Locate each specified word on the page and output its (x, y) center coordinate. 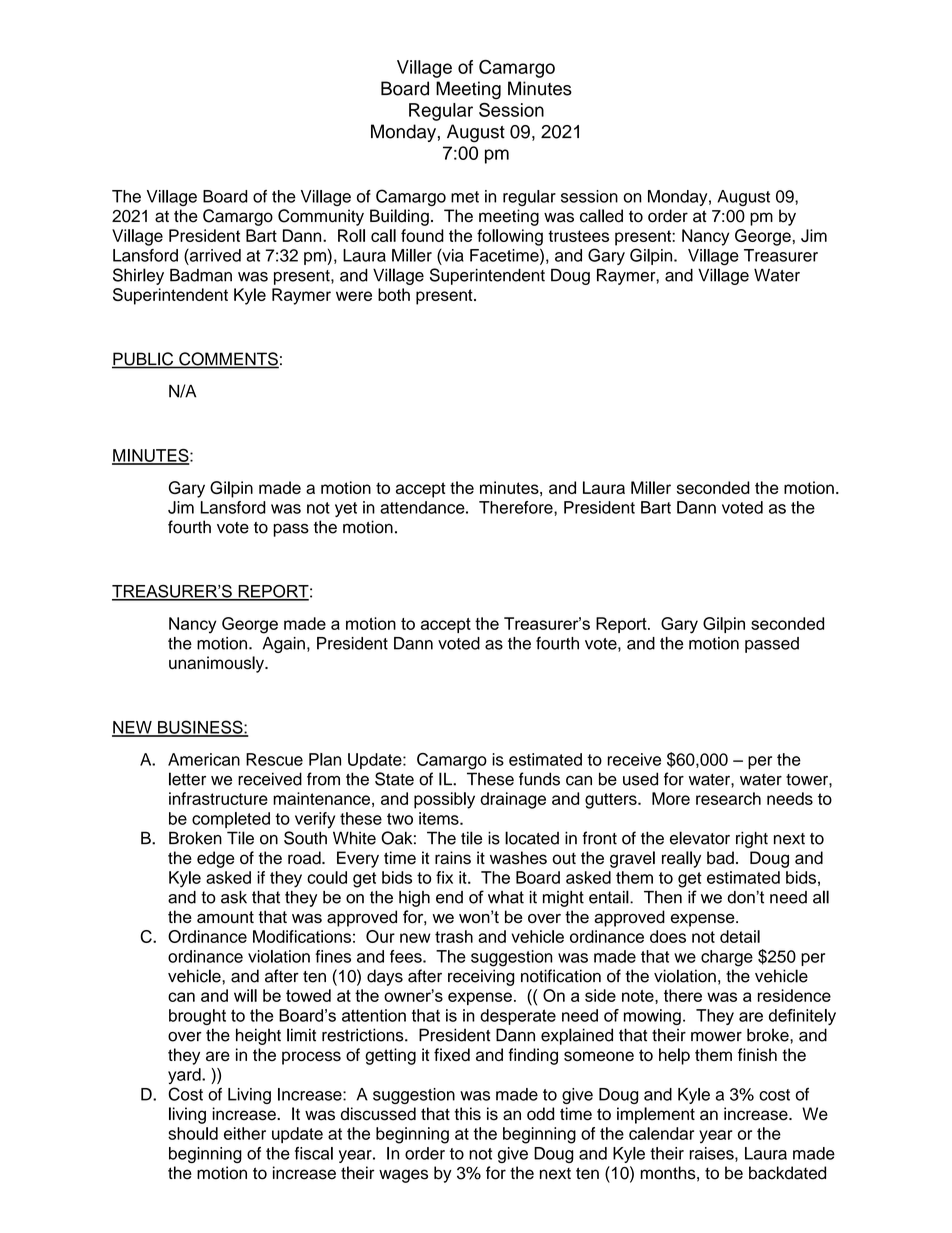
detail (740, 936)
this (467, 1114)
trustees (578, 236)
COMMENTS (228, 360)
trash (454, 936)
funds (539, 779)
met (465, 197)
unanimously (217, 664)
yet (346, 509)
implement (656, 1115)
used (640, 779)
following (510, 237)
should (193, 1133)
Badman (201, 275)
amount (225, 917)
